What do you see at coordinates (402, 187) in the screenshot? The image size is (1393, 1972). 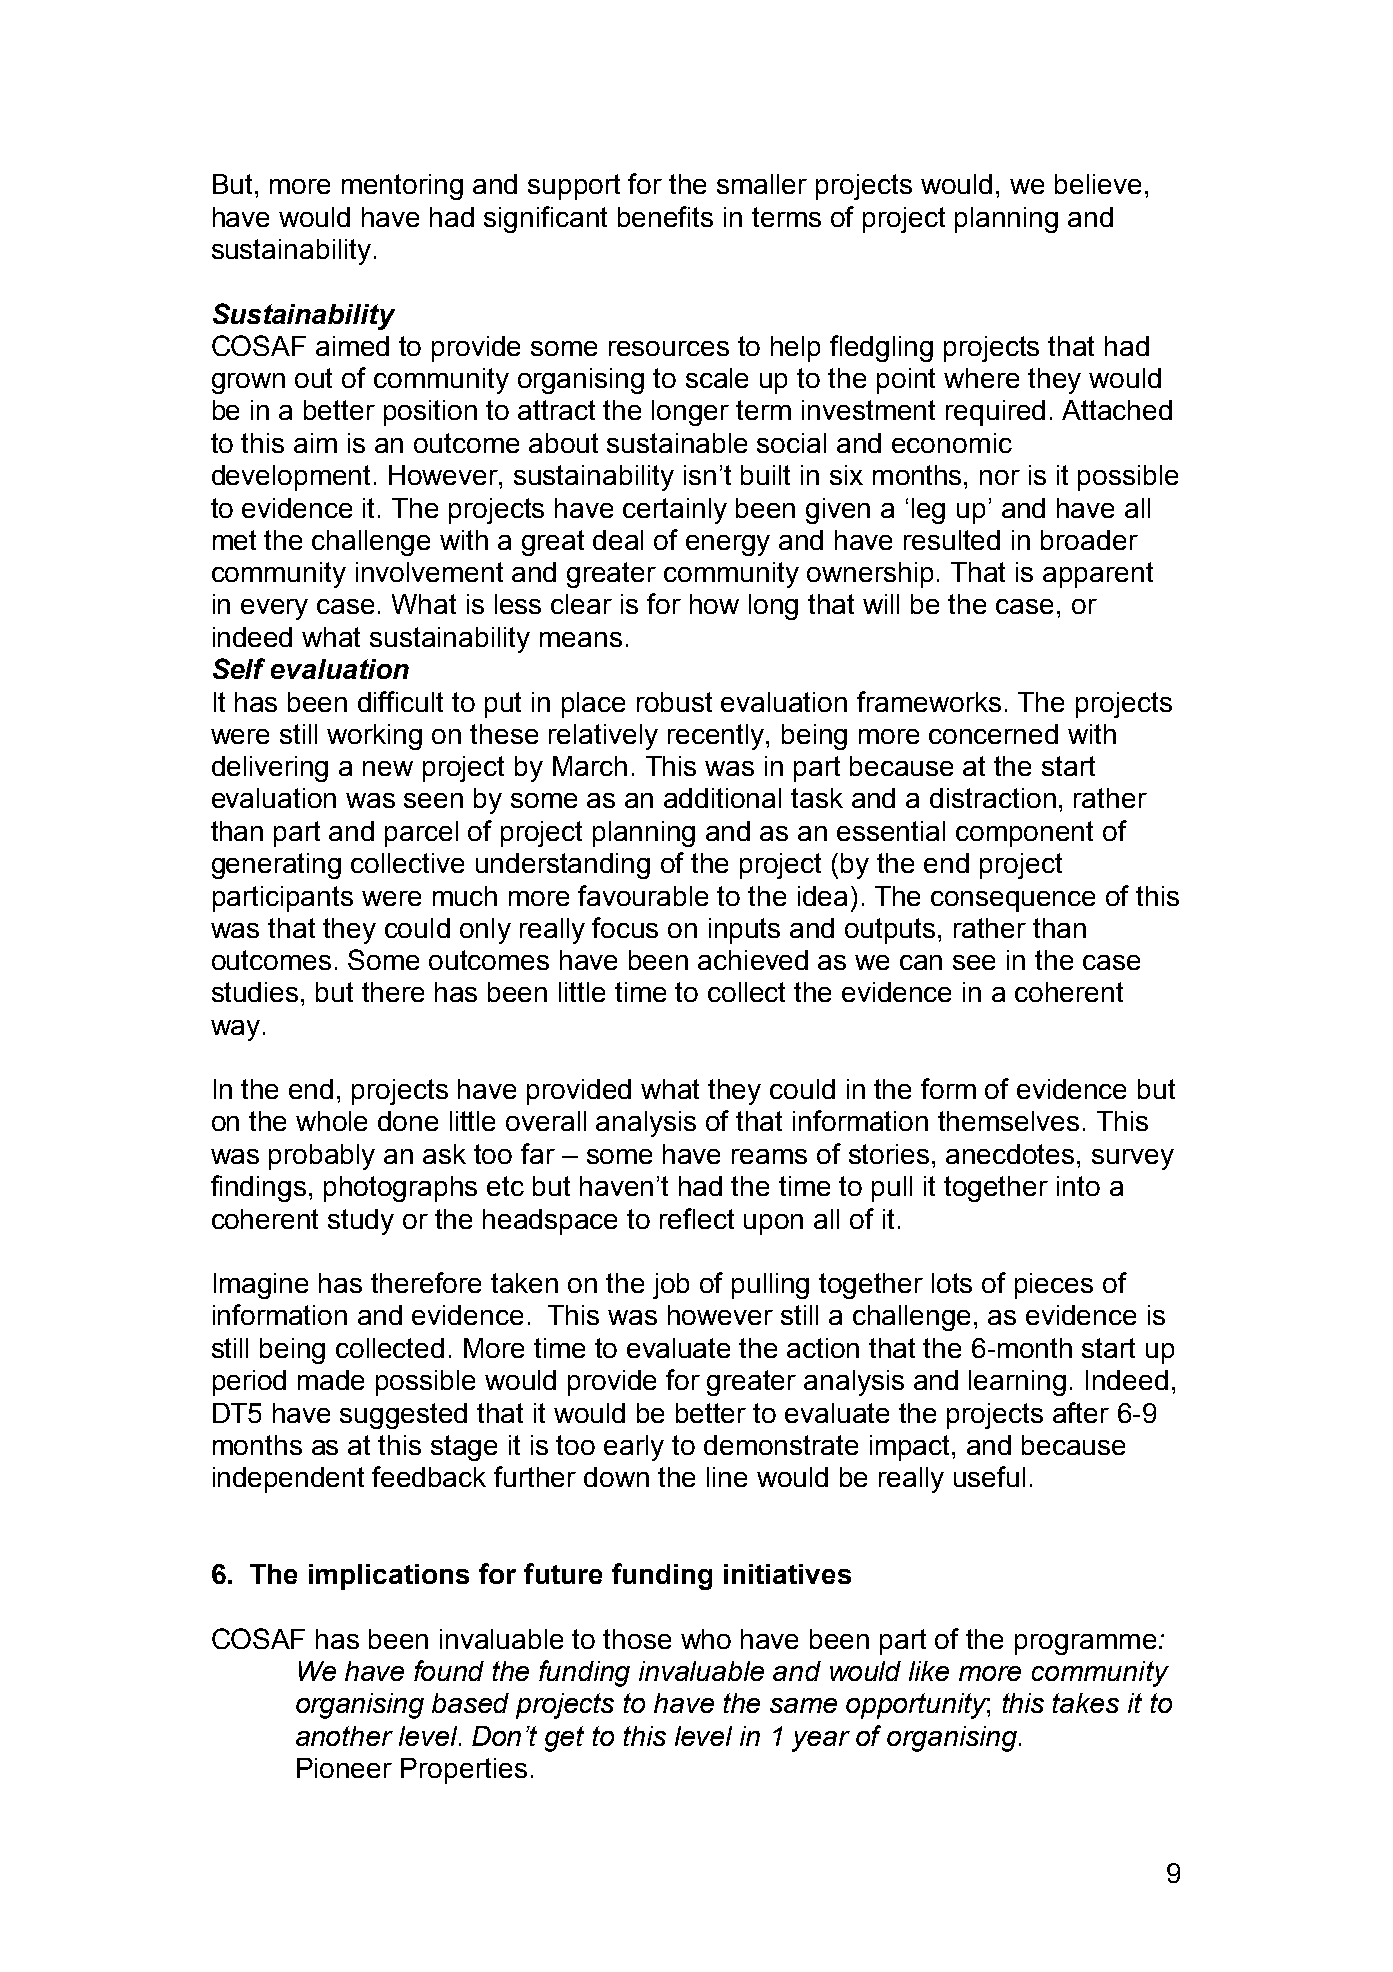 I see `mentoring` at bounding box center [402, 187].
